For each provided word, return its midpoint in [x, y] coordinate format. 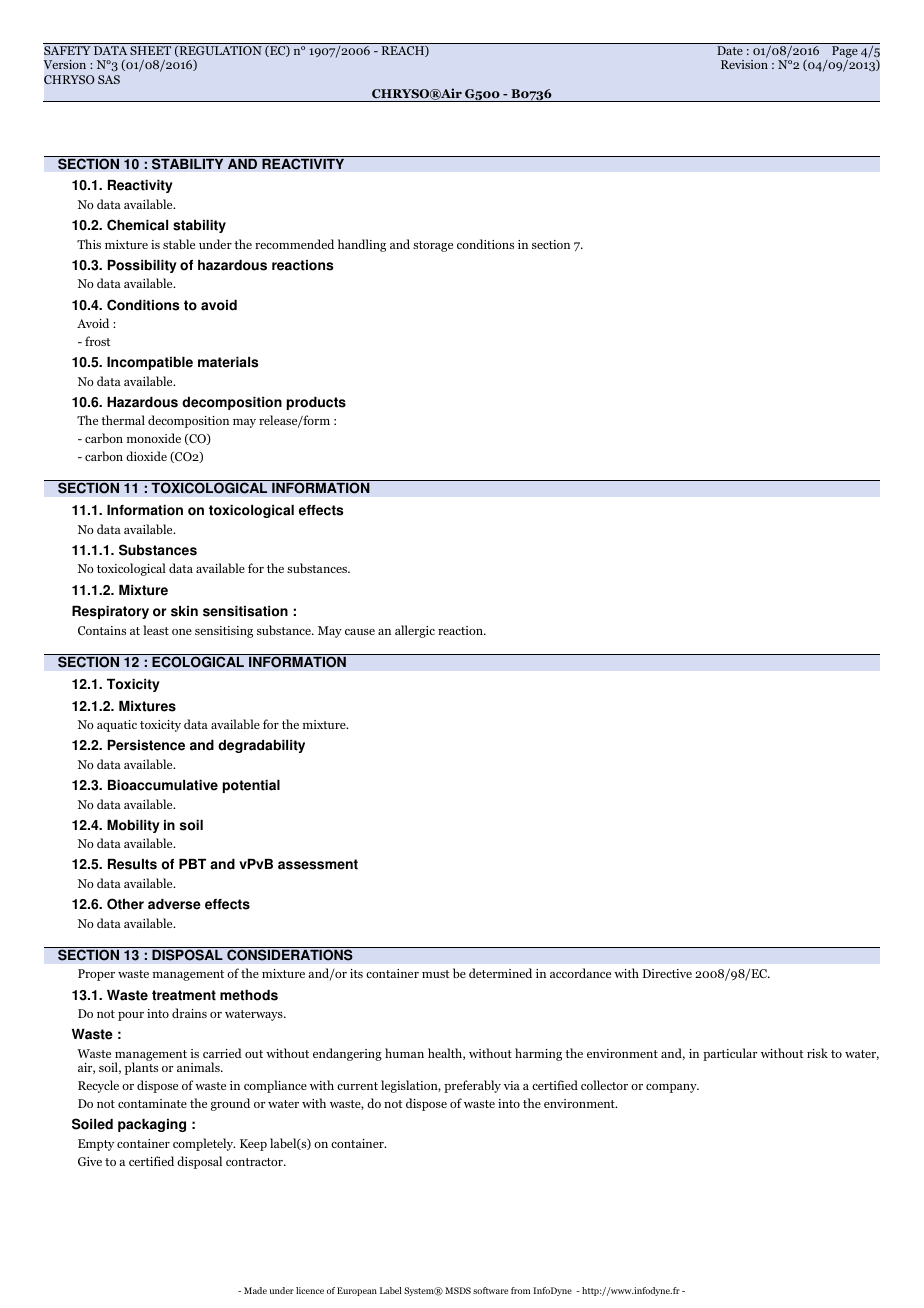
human [404, 1053]
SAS [109, 79]
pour [131, 1016]
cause [360, 632]
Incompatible [150, 363]
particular [730, 1054]
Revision [744, 64]
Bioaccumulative [163, 785]
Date [730, 50]
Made [255, 1290]
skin [184, 611]
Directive [667, 973]
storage [433, 246]
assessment [318, 864]
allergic [415, 631]
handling [362, 245]
